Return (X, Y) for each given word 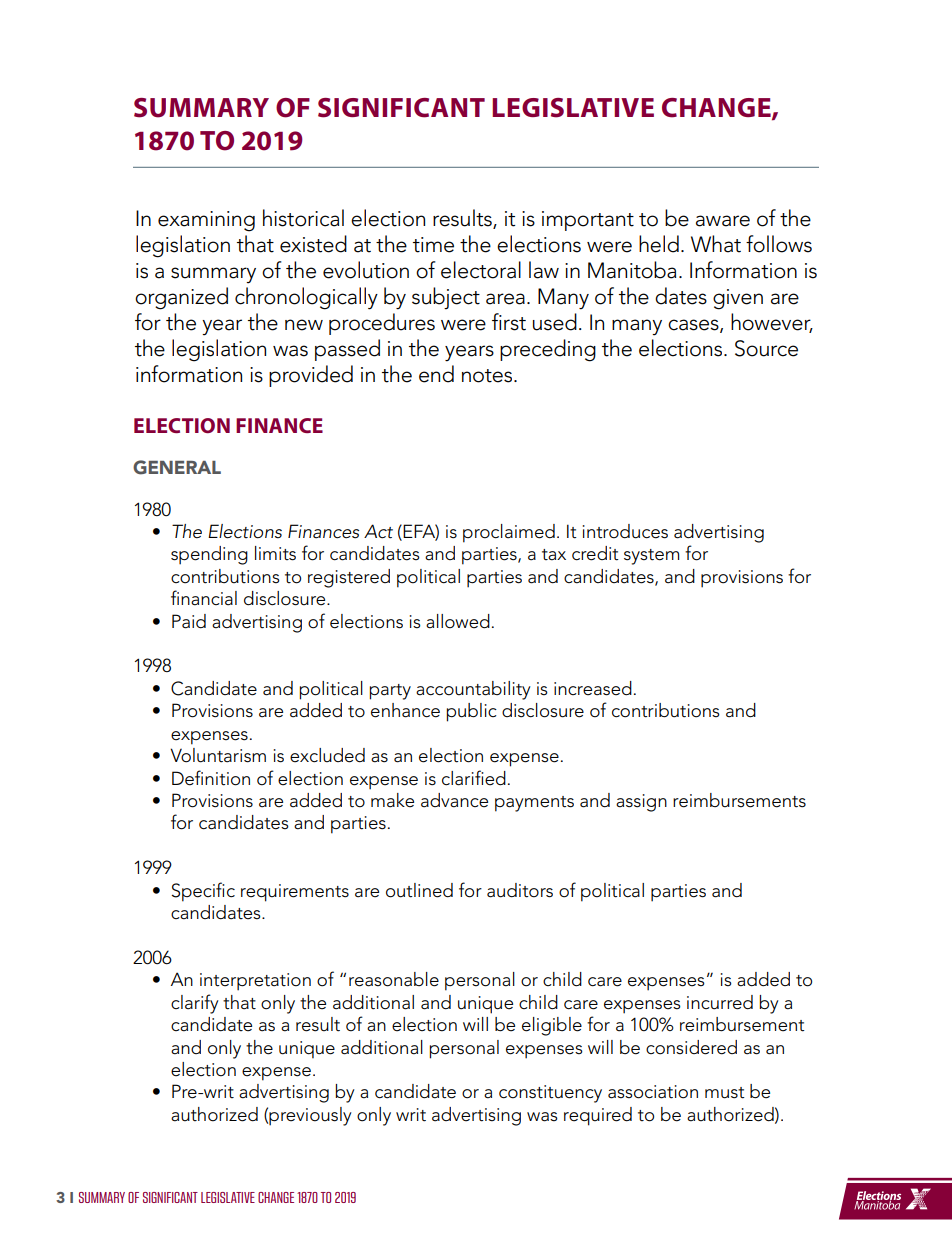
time (433, 245)
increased (593, 688)
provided (311, 376)
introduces (625, 531)
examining (206, 221)
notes (488, 376)
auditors (520, 890)
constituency (550, 1094)
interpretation (255, 982)
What (716, 244)
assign (641, 803)
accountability (473, 690)
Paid (189, 621)
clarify (195, 1004)
